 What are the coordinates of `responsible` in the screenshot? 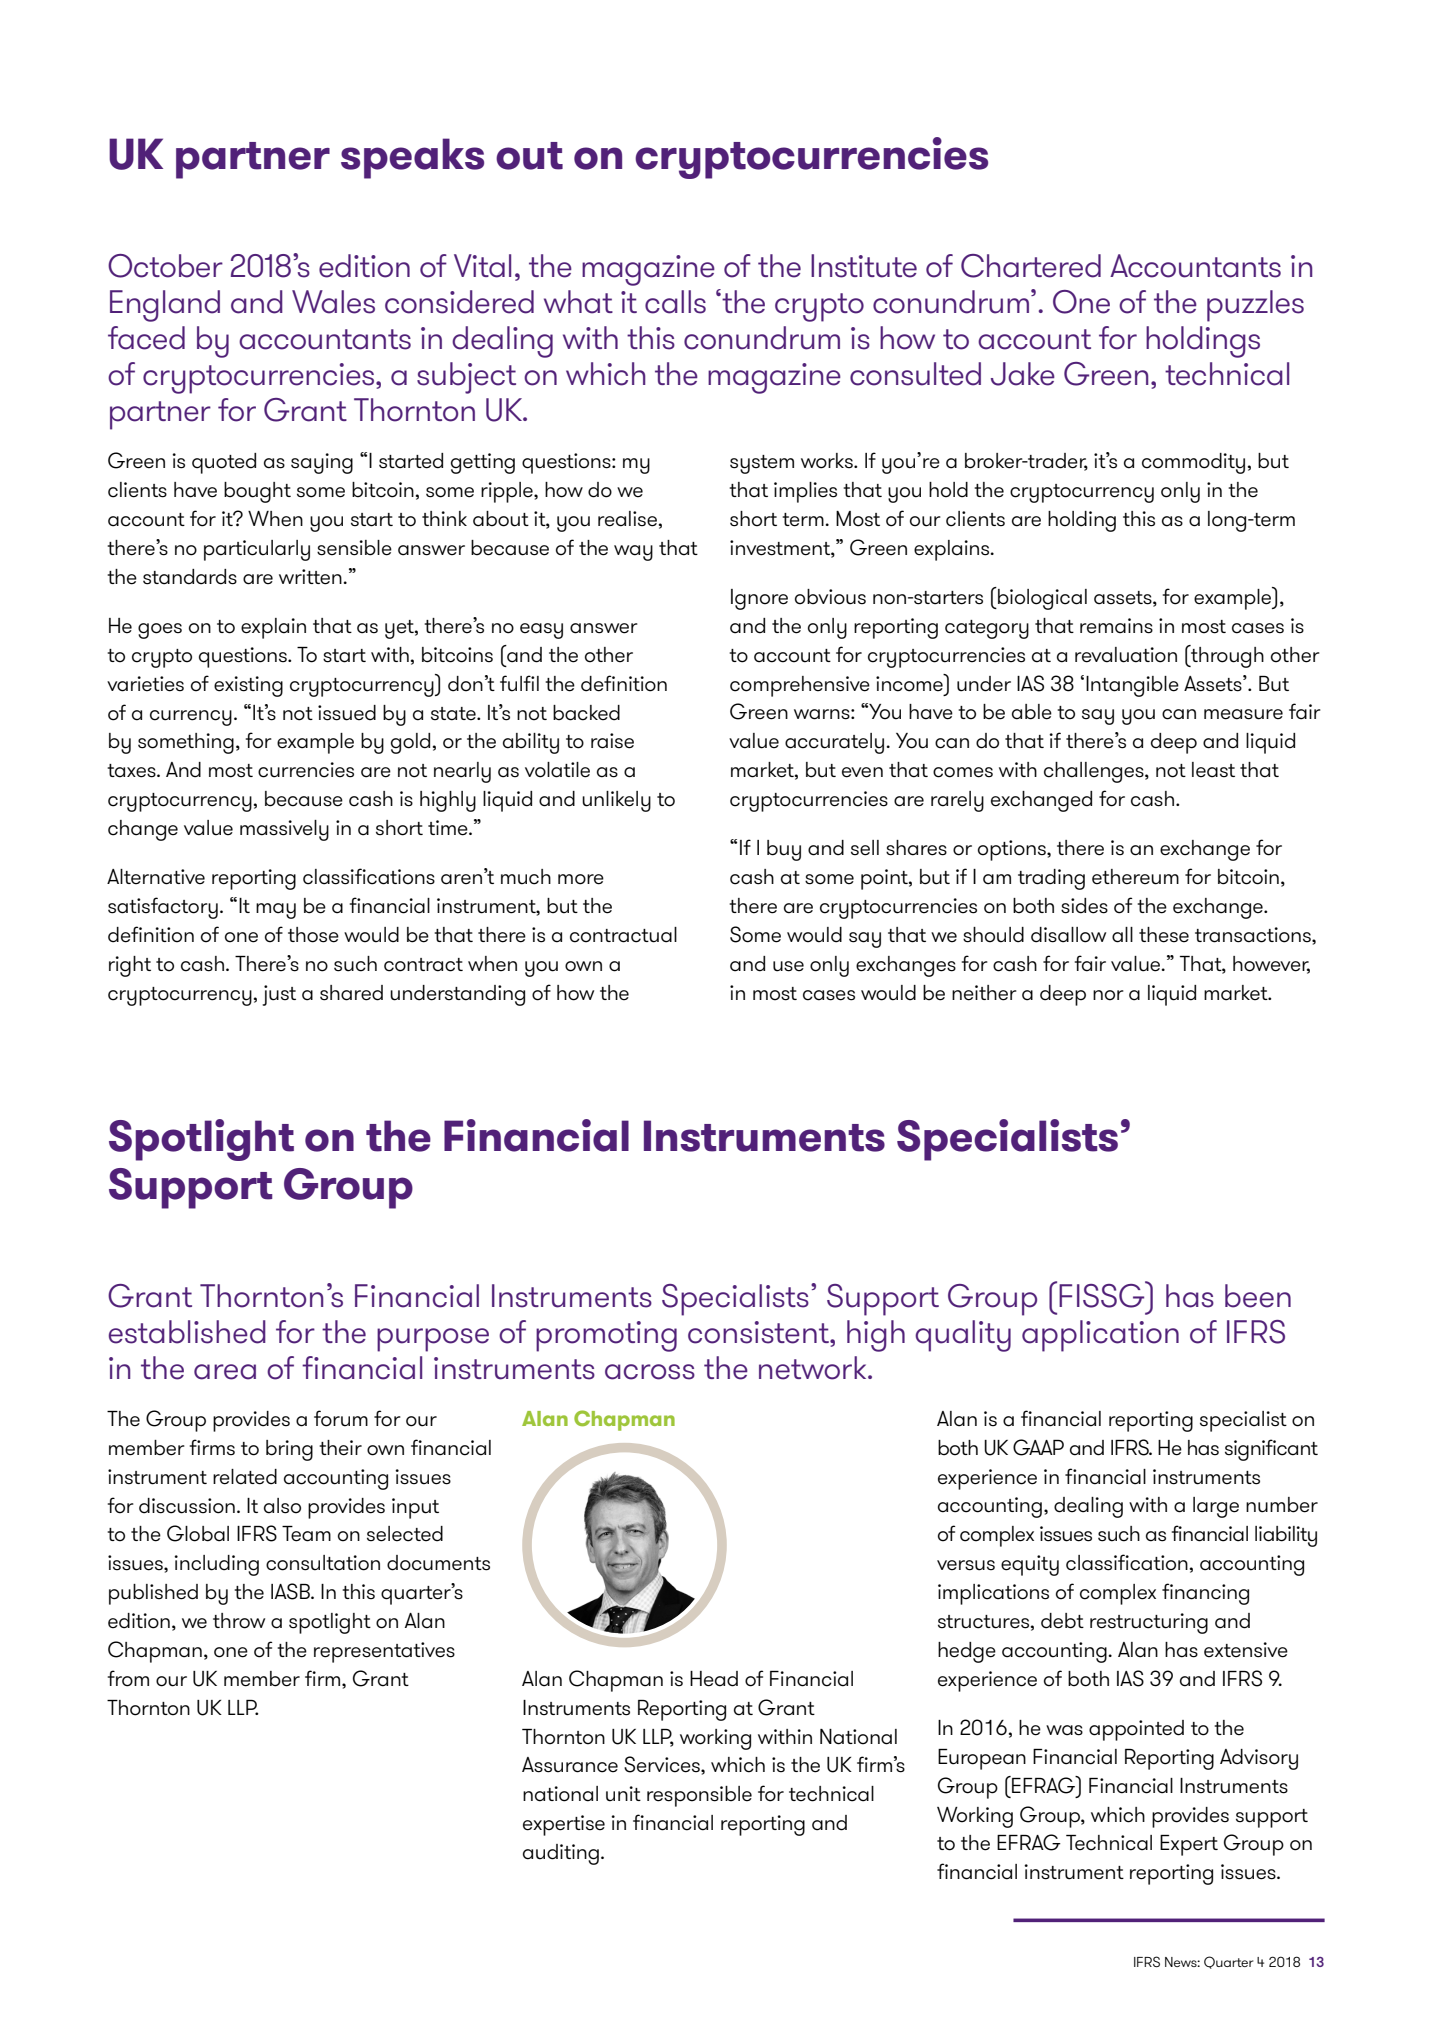 It's located at (699, 1796).
